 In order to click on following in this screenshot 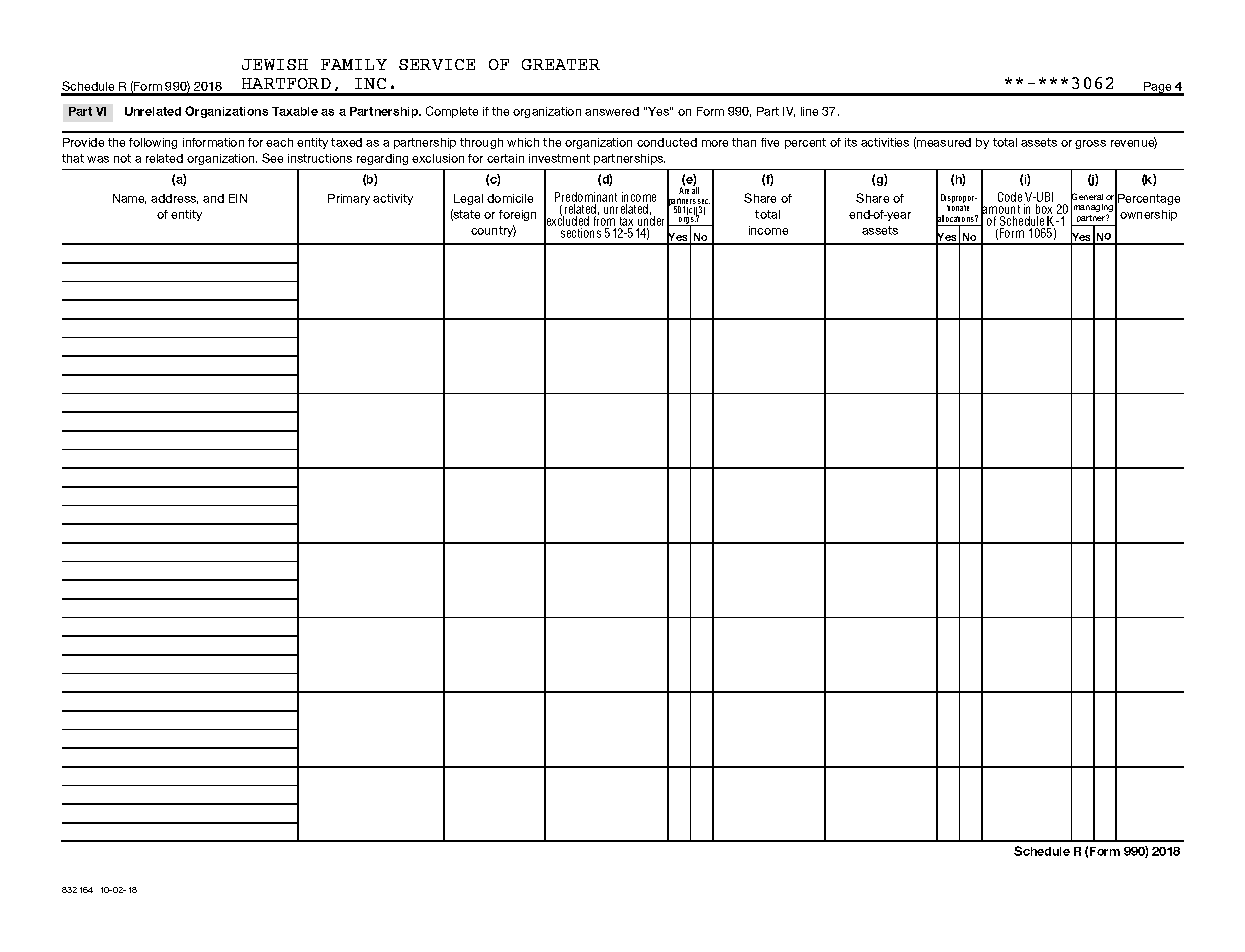, I will do `click(153, 143)`.
